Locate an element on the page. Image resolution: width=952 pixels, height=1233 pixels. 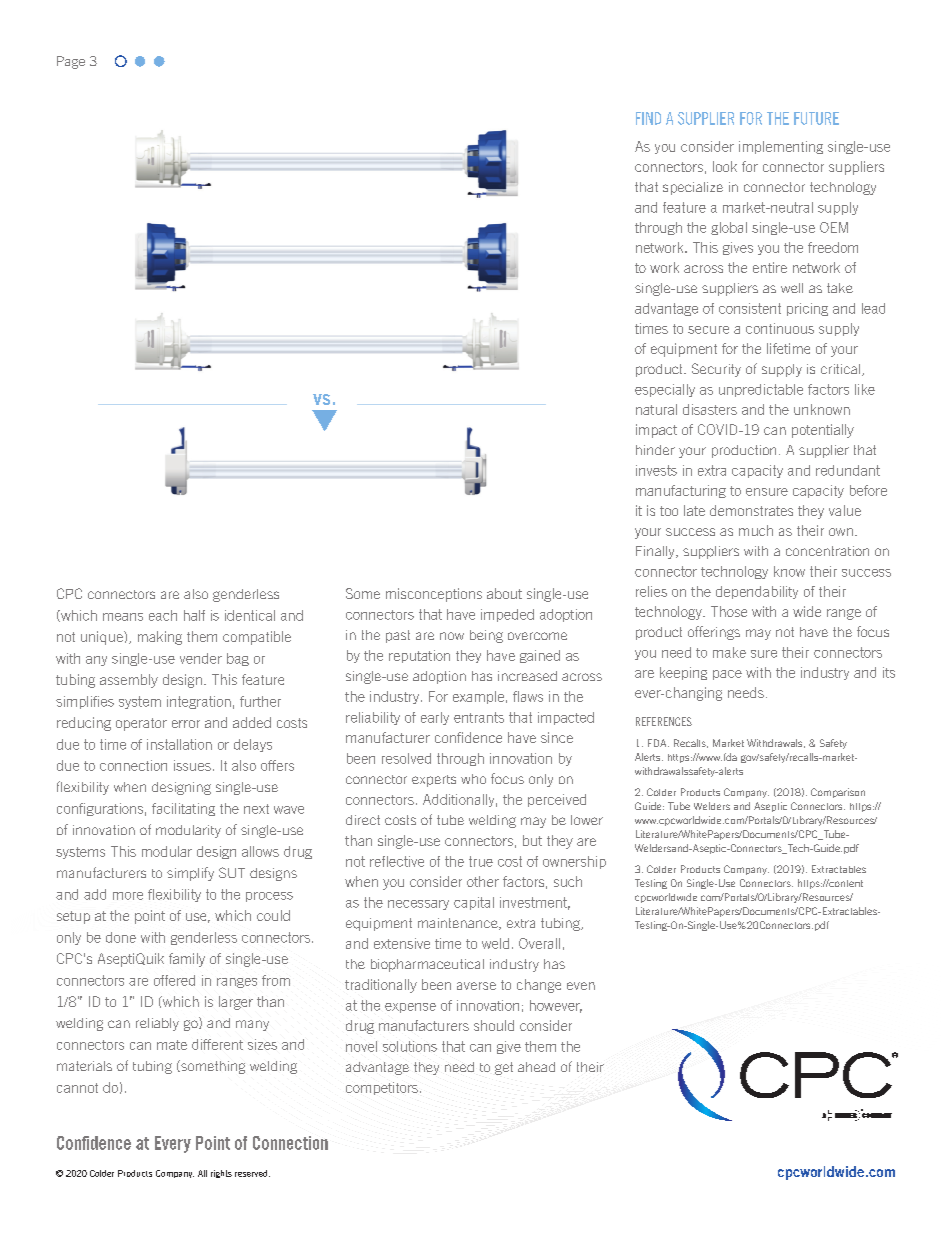
Find is located at coordinates (648, 118).
